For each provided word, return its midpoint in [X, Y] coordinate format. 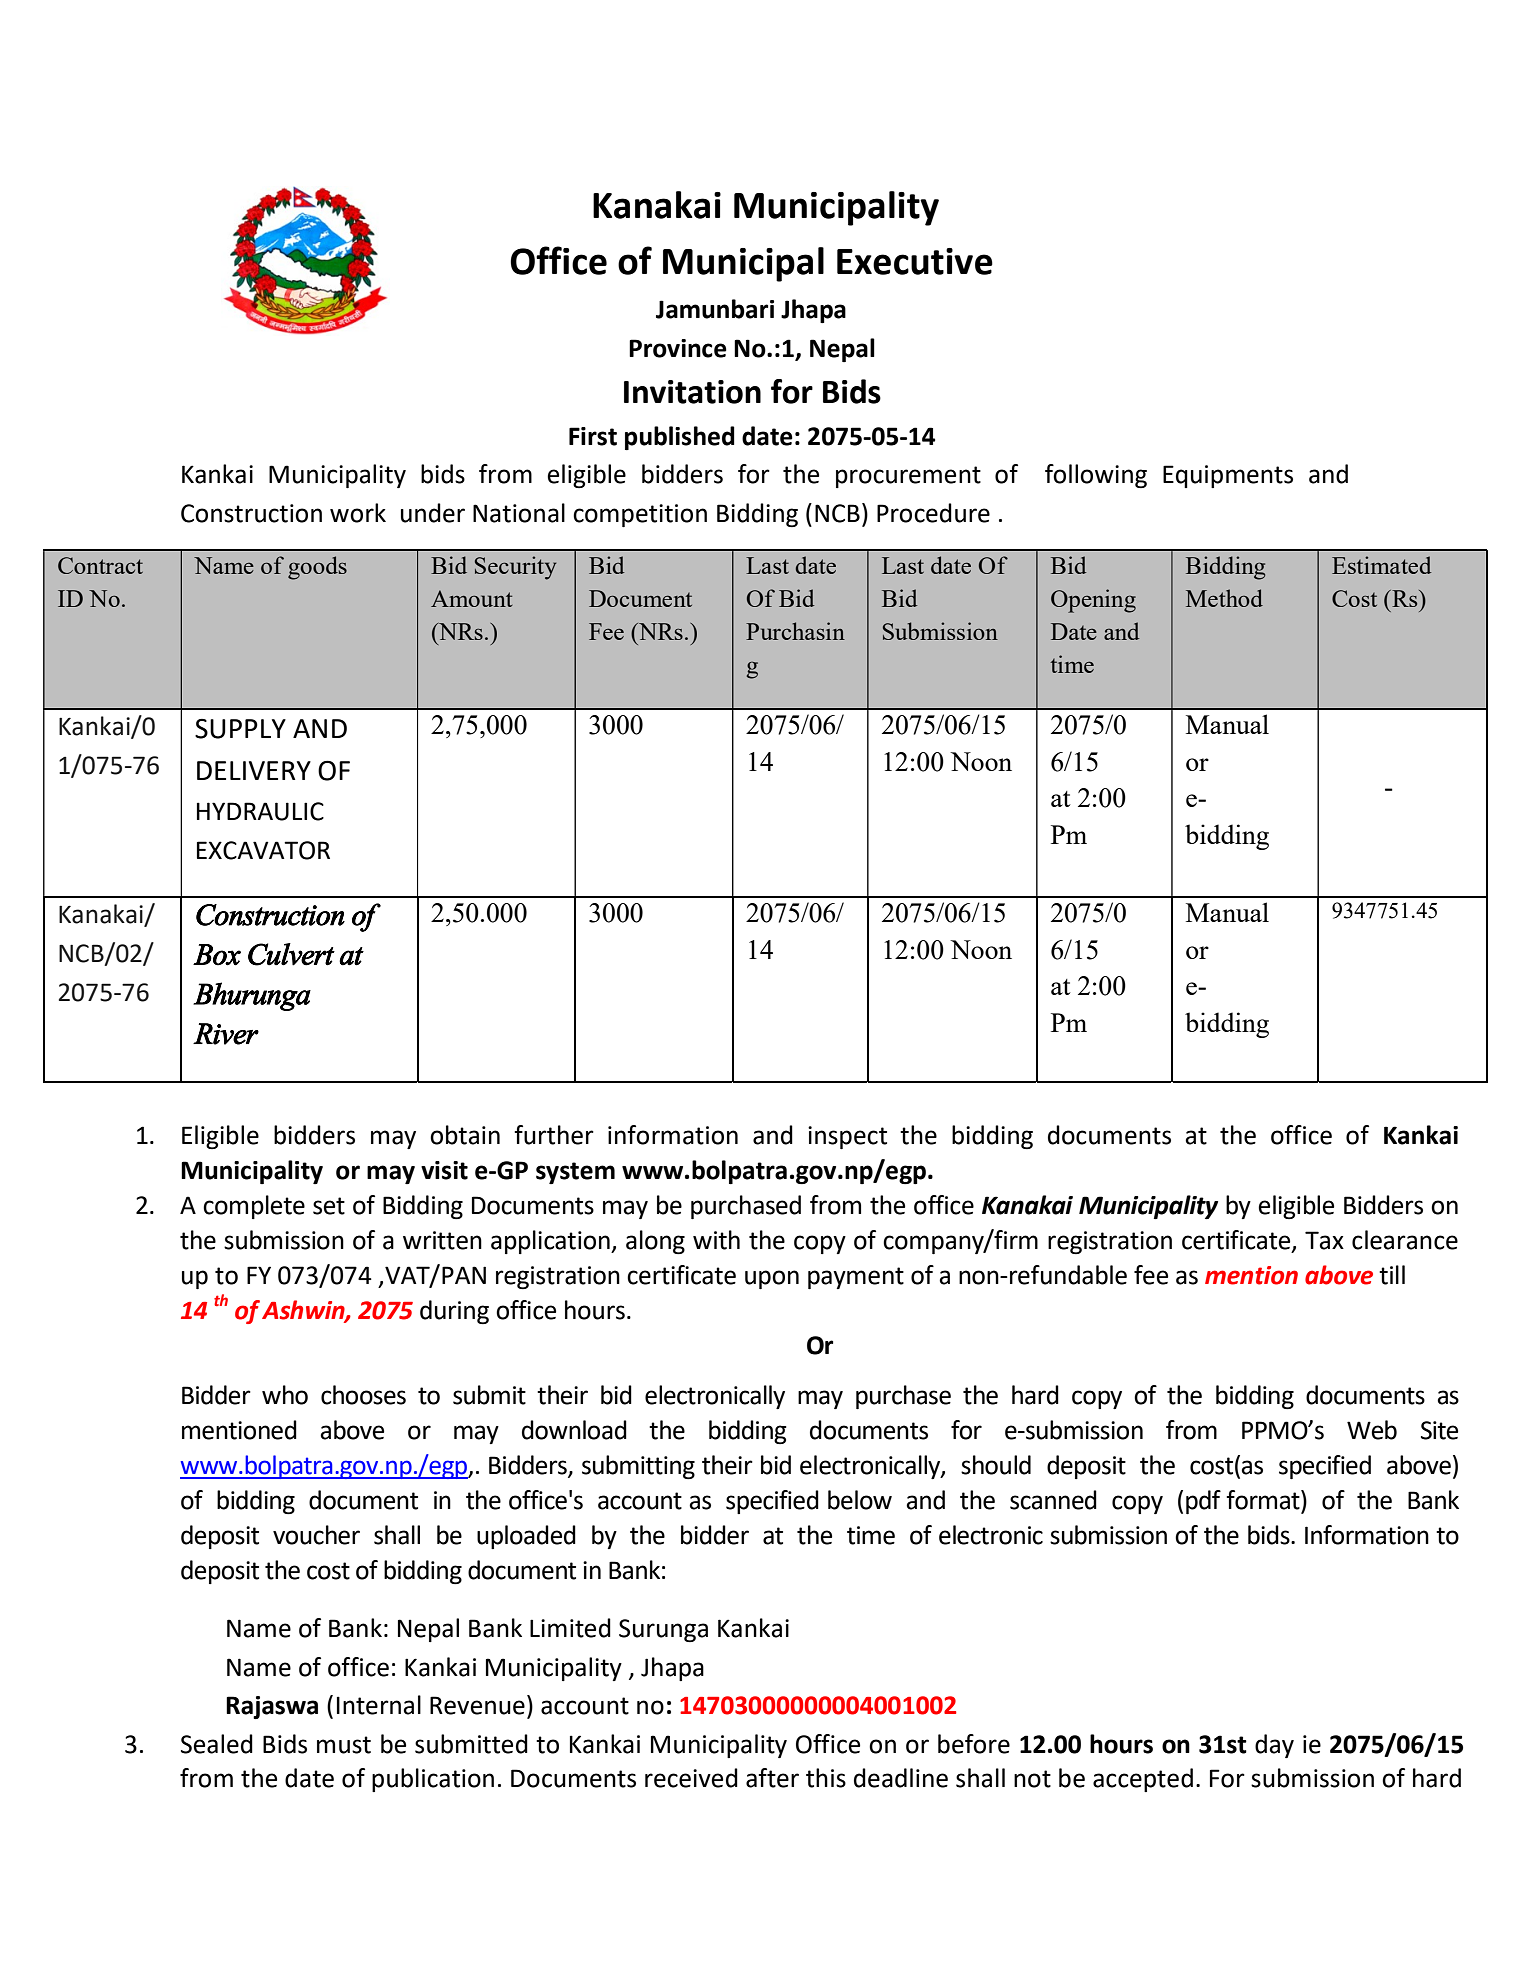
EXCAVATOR [263, 850]
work [358, 513]
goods [317, 568]
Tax [1324, 1240]
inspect [847, 1137]
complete [254, 1207]
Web [1372, 1430]
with [716, 1240]
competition [640, 515]
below [860, 1500]
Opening [1093, 601]
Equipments [1228, 476]
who [285, 1395]
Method [1224, 598]
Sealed [217, 1744]
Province [678, 348]
